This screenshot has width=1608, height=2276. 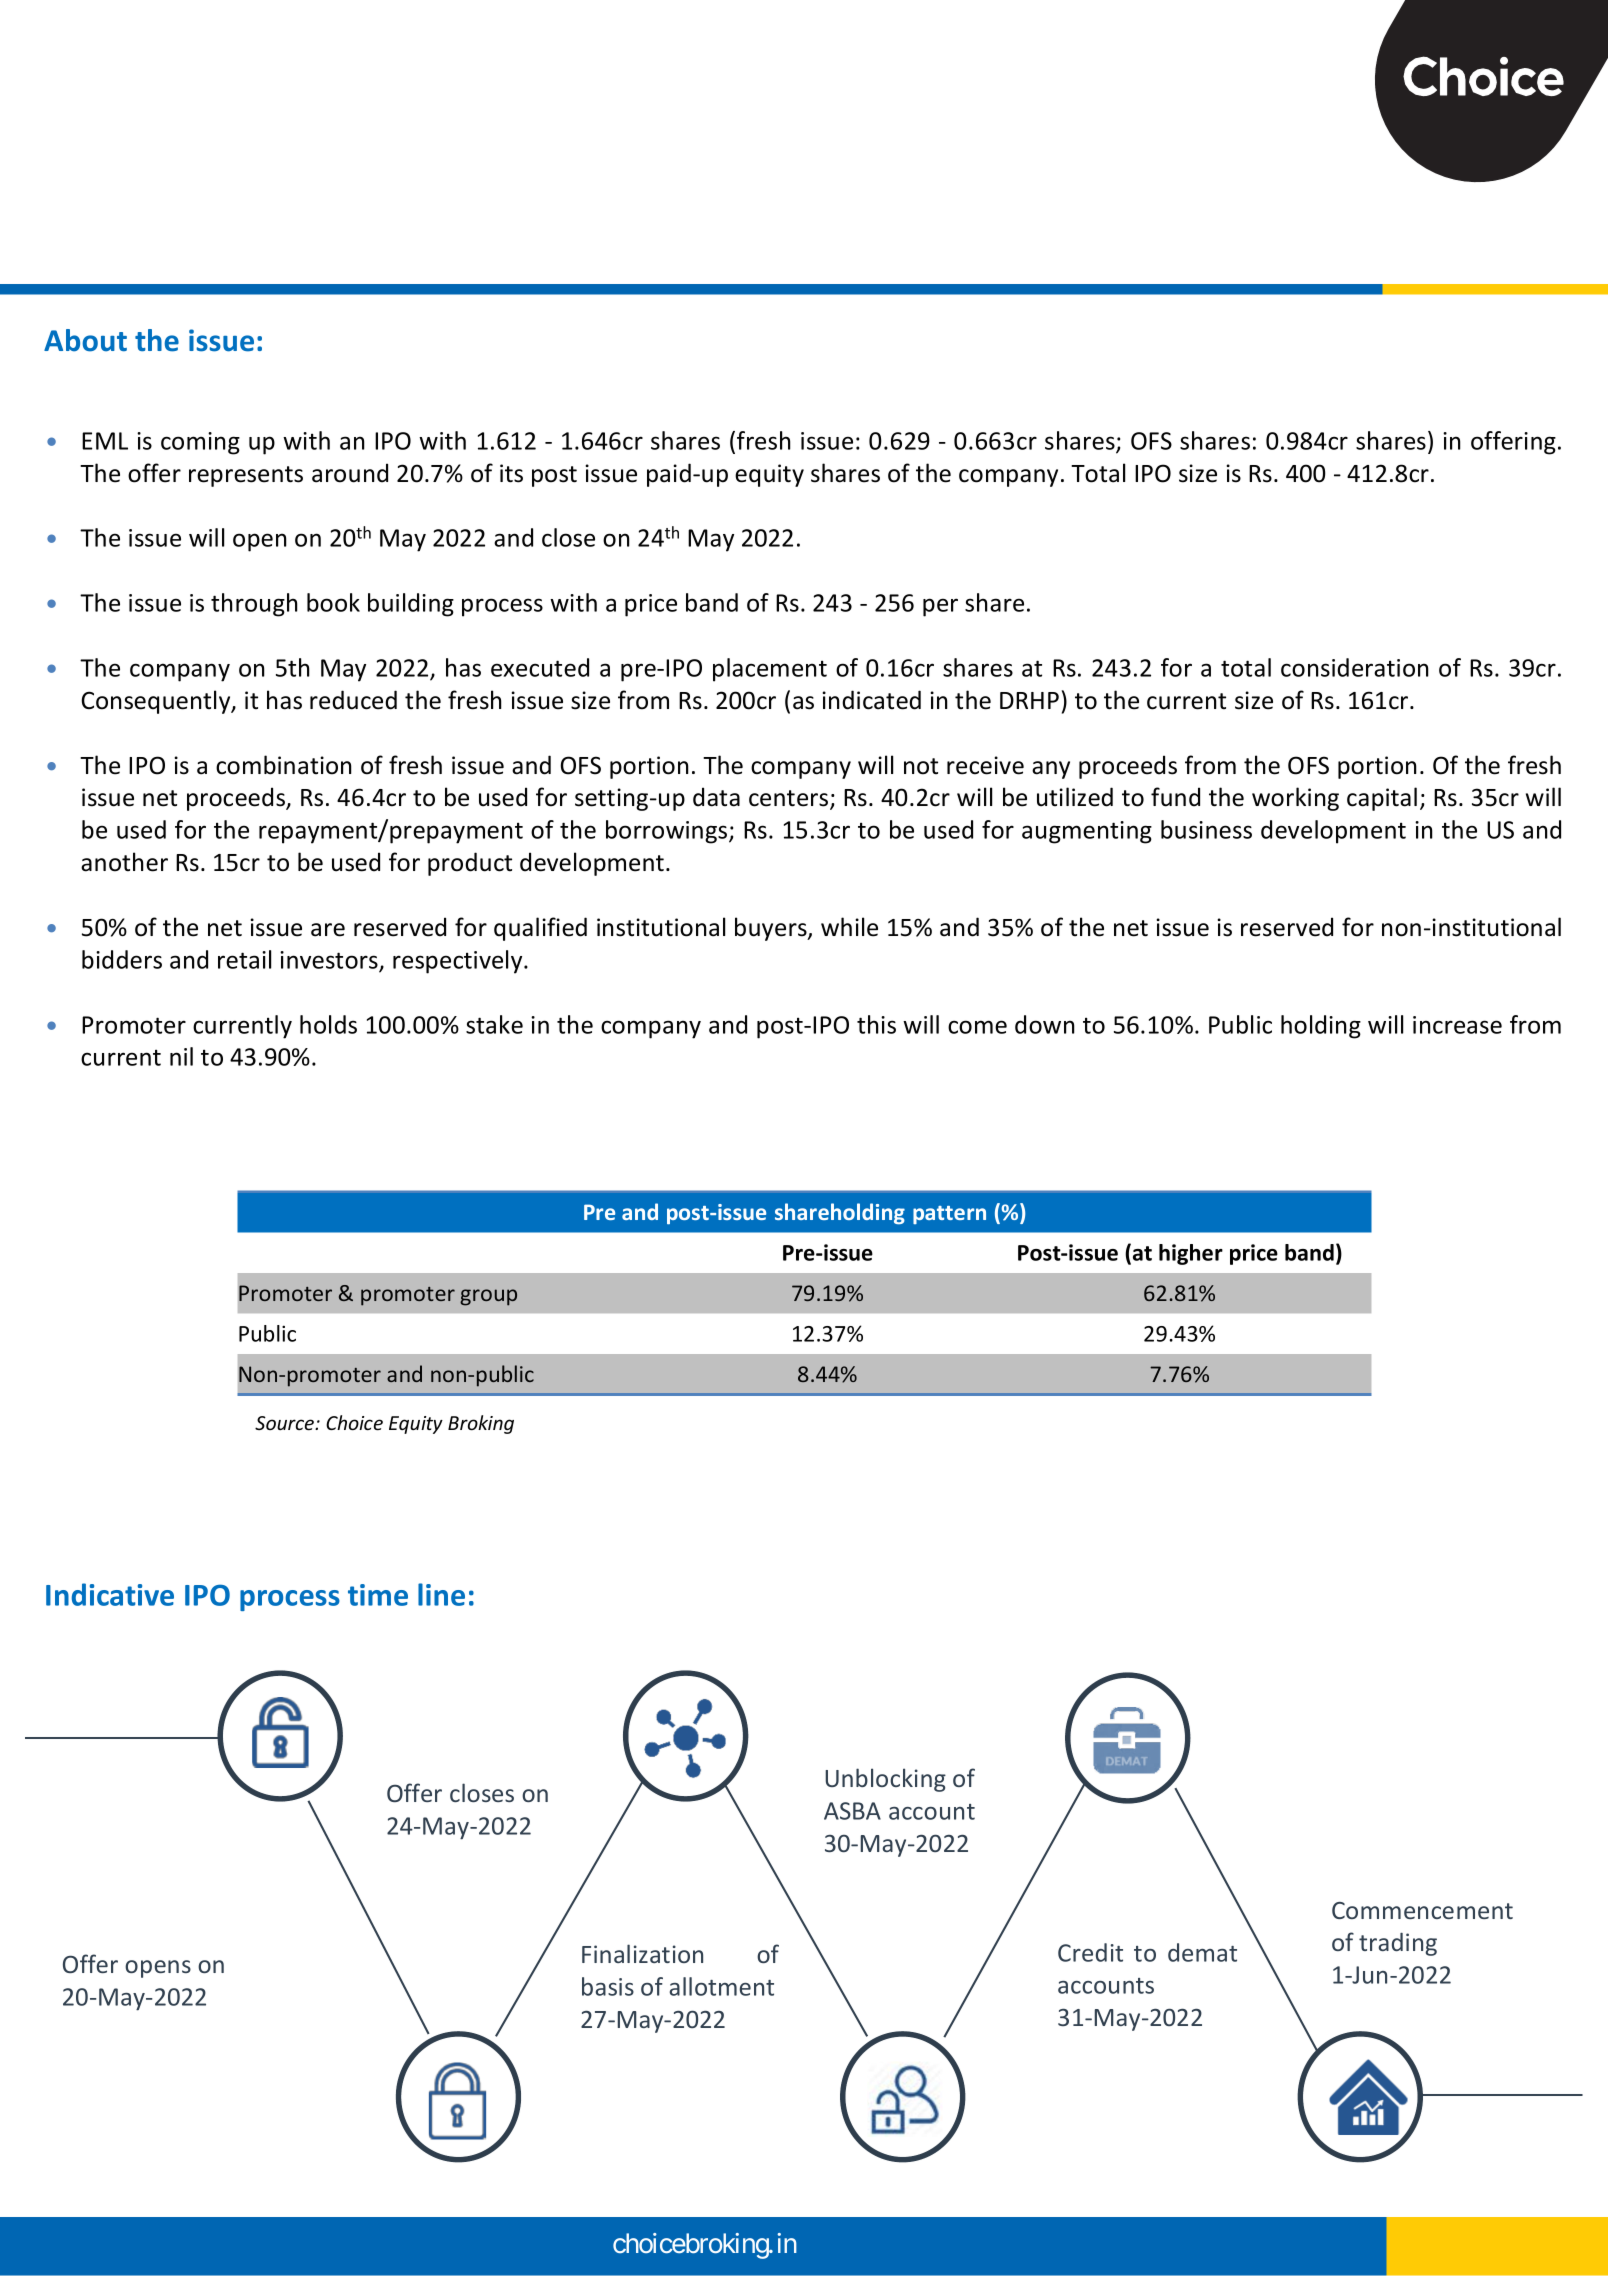 I want to click on coming, so click(x=200, y=443).
